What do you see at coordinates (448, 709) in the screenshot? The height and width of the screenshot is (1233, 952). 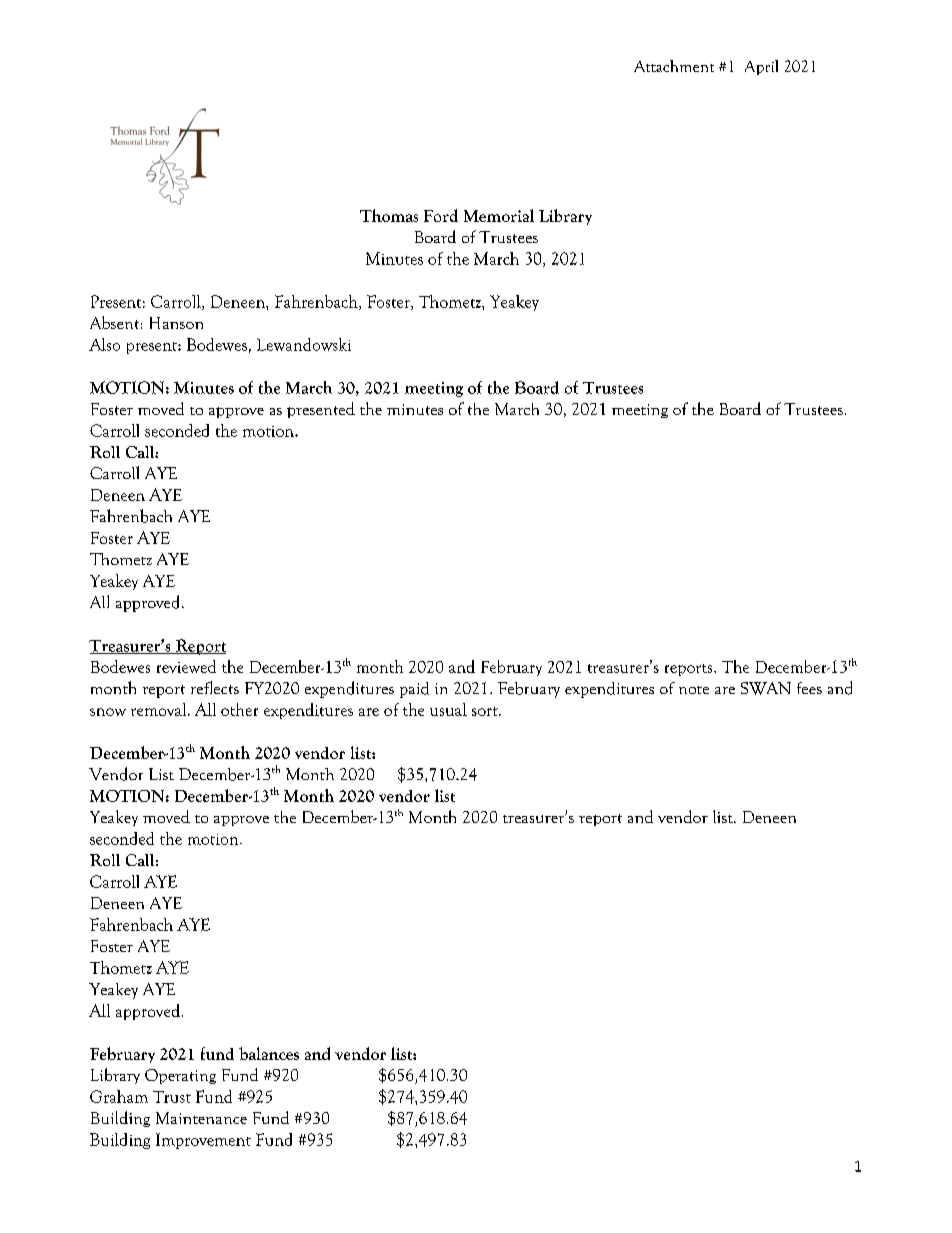 I see `usual` at bounding box center [448, 709].
